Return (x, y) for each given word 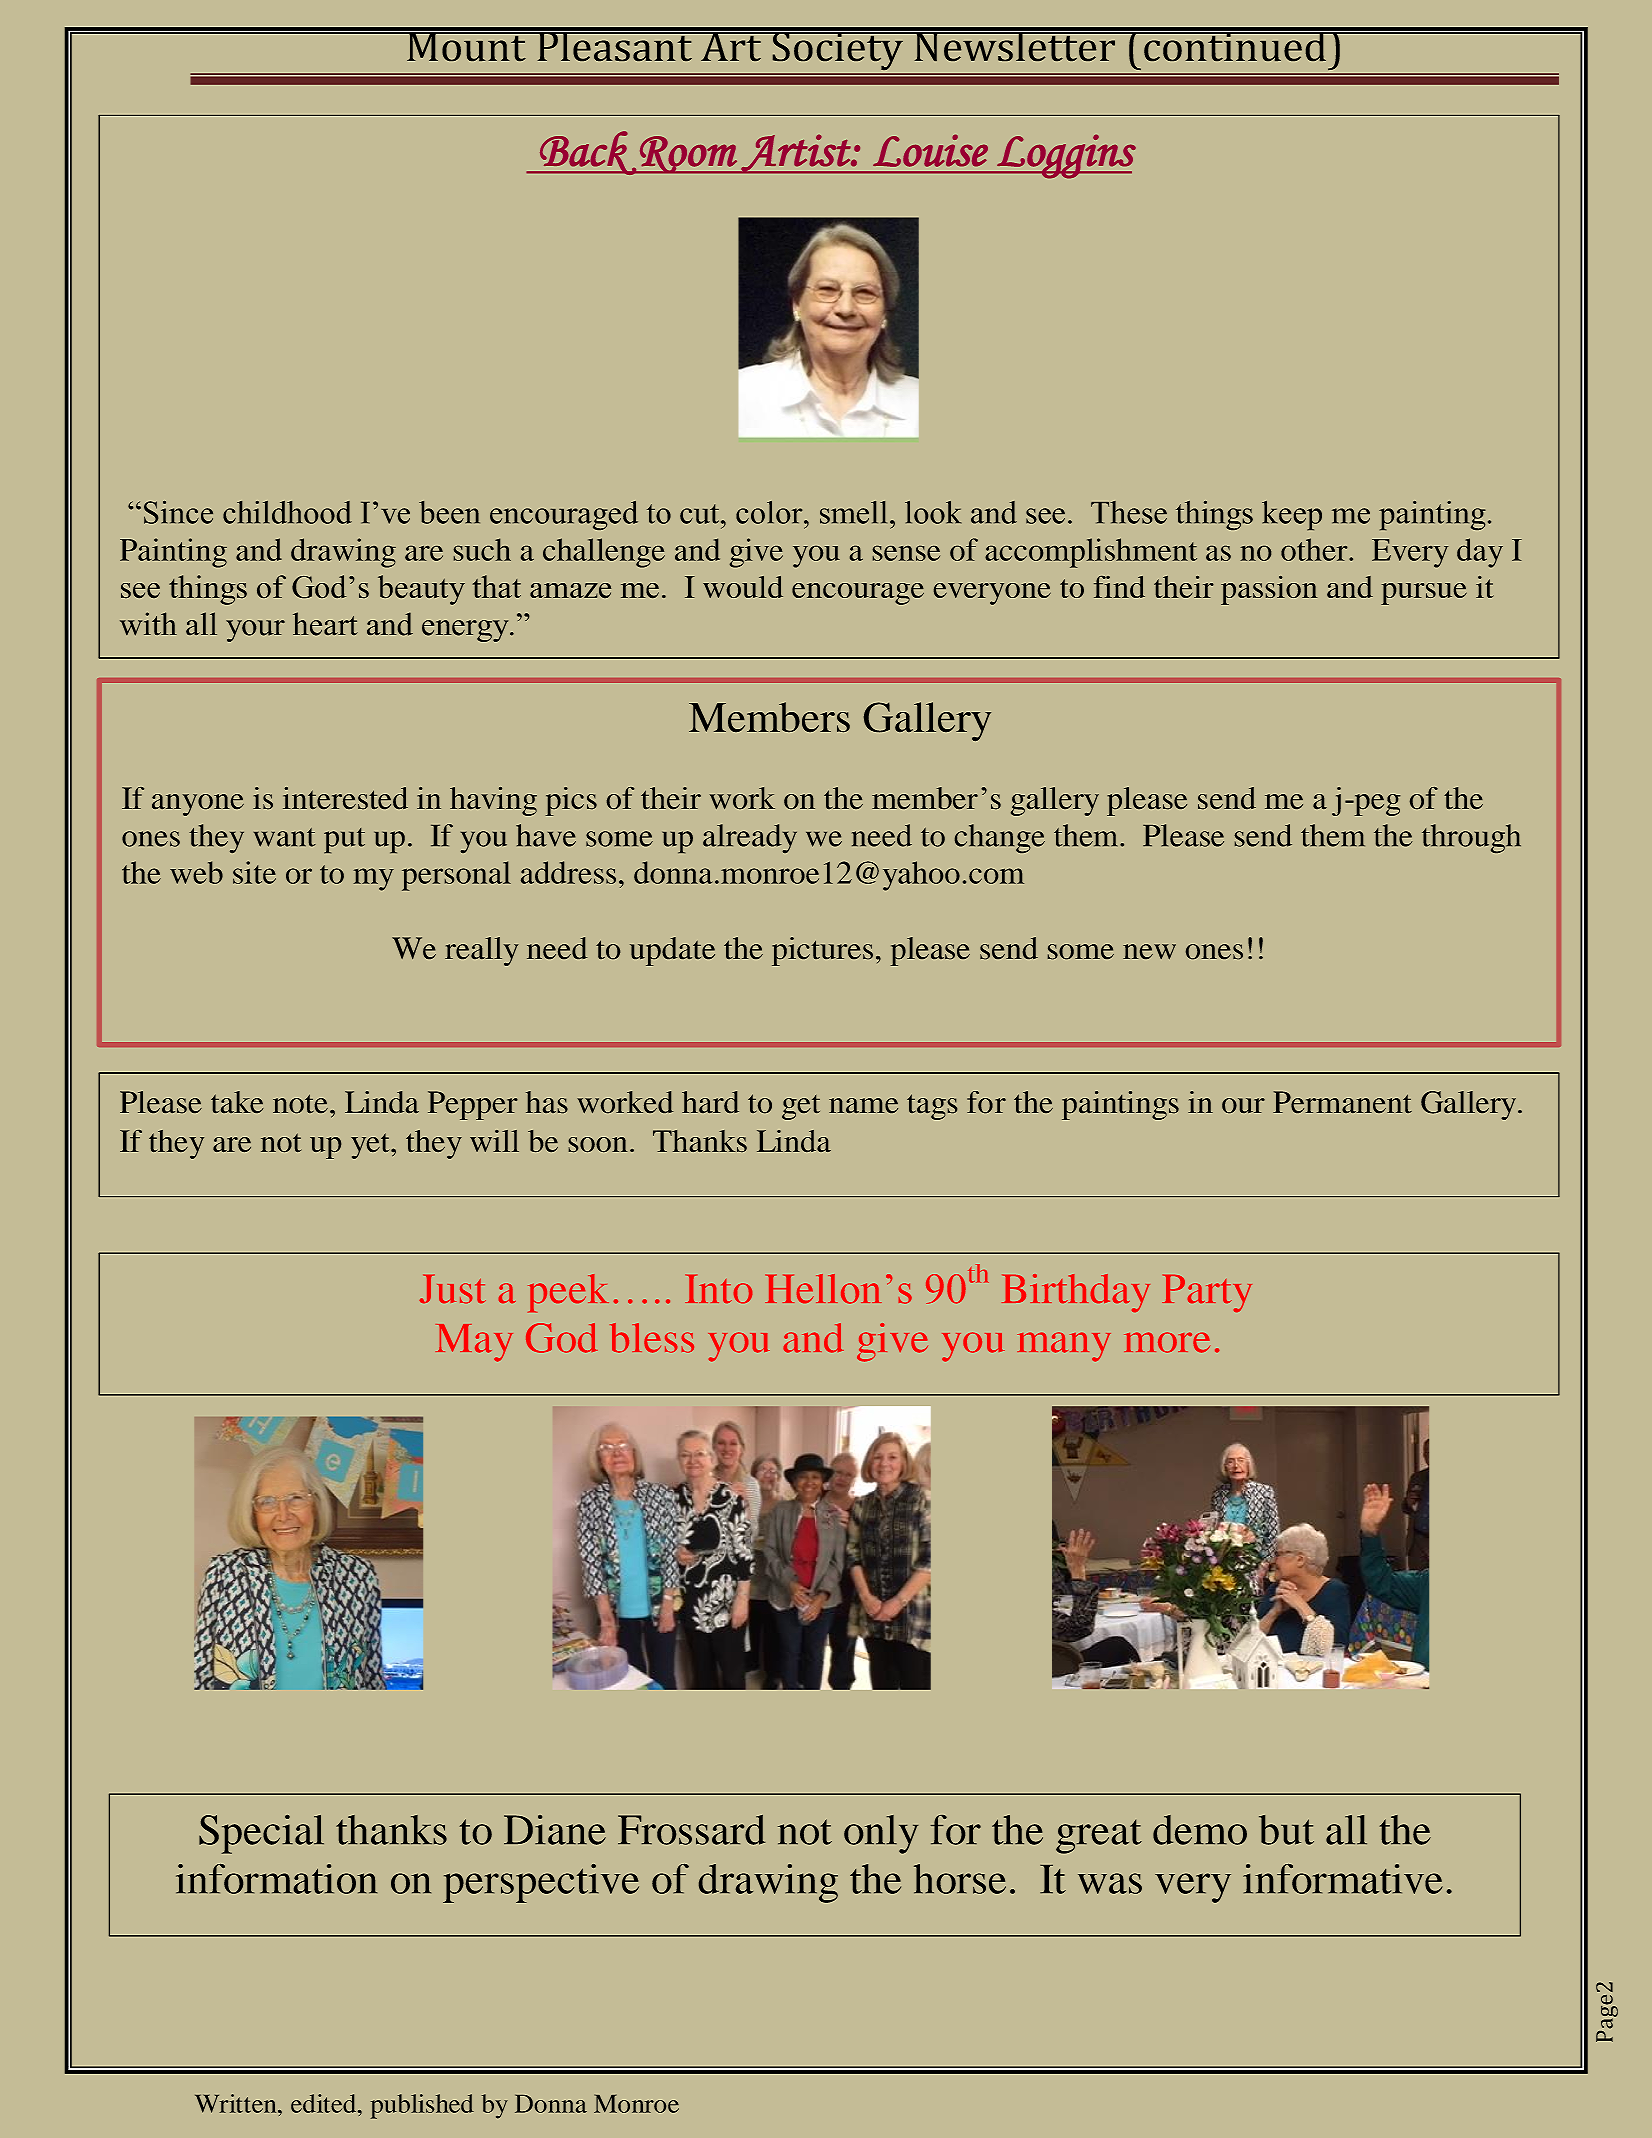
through (1471, 838)
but (1286, 1830)
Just (453, 1289)
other (1315, 549)
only (881, 1834)
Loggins (1065, 156)
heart (325, 624)
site (254, 872)
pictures (822, 951)
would (743, 587)
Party (1207, 1293)
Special (261, 1834)
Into (718, 1289)
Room (688, 155)
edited (325, 2103)
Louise (930, 150)
